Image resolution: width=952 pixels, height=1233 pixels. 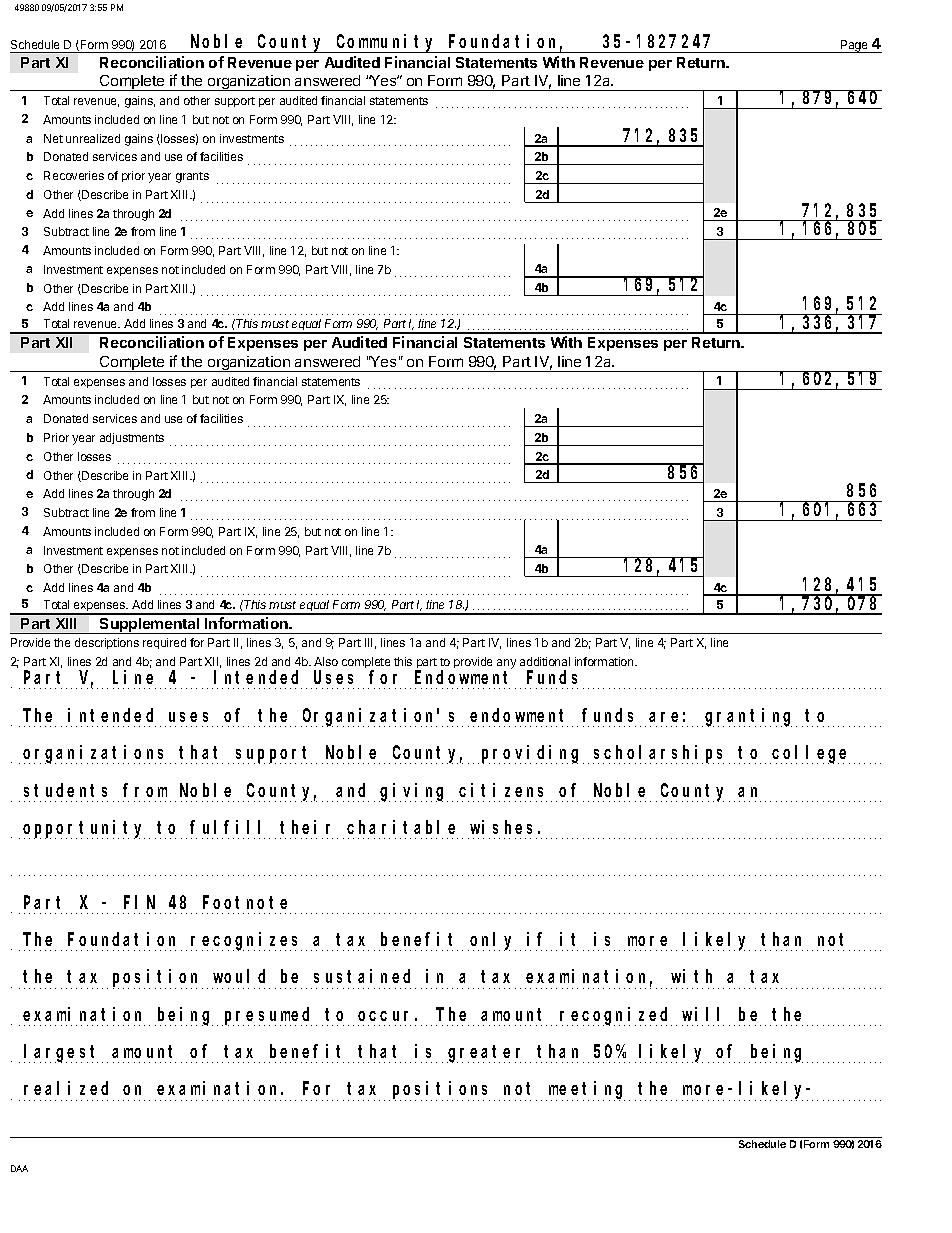 I want to click on recognized, so click(x=616, y=1016).
